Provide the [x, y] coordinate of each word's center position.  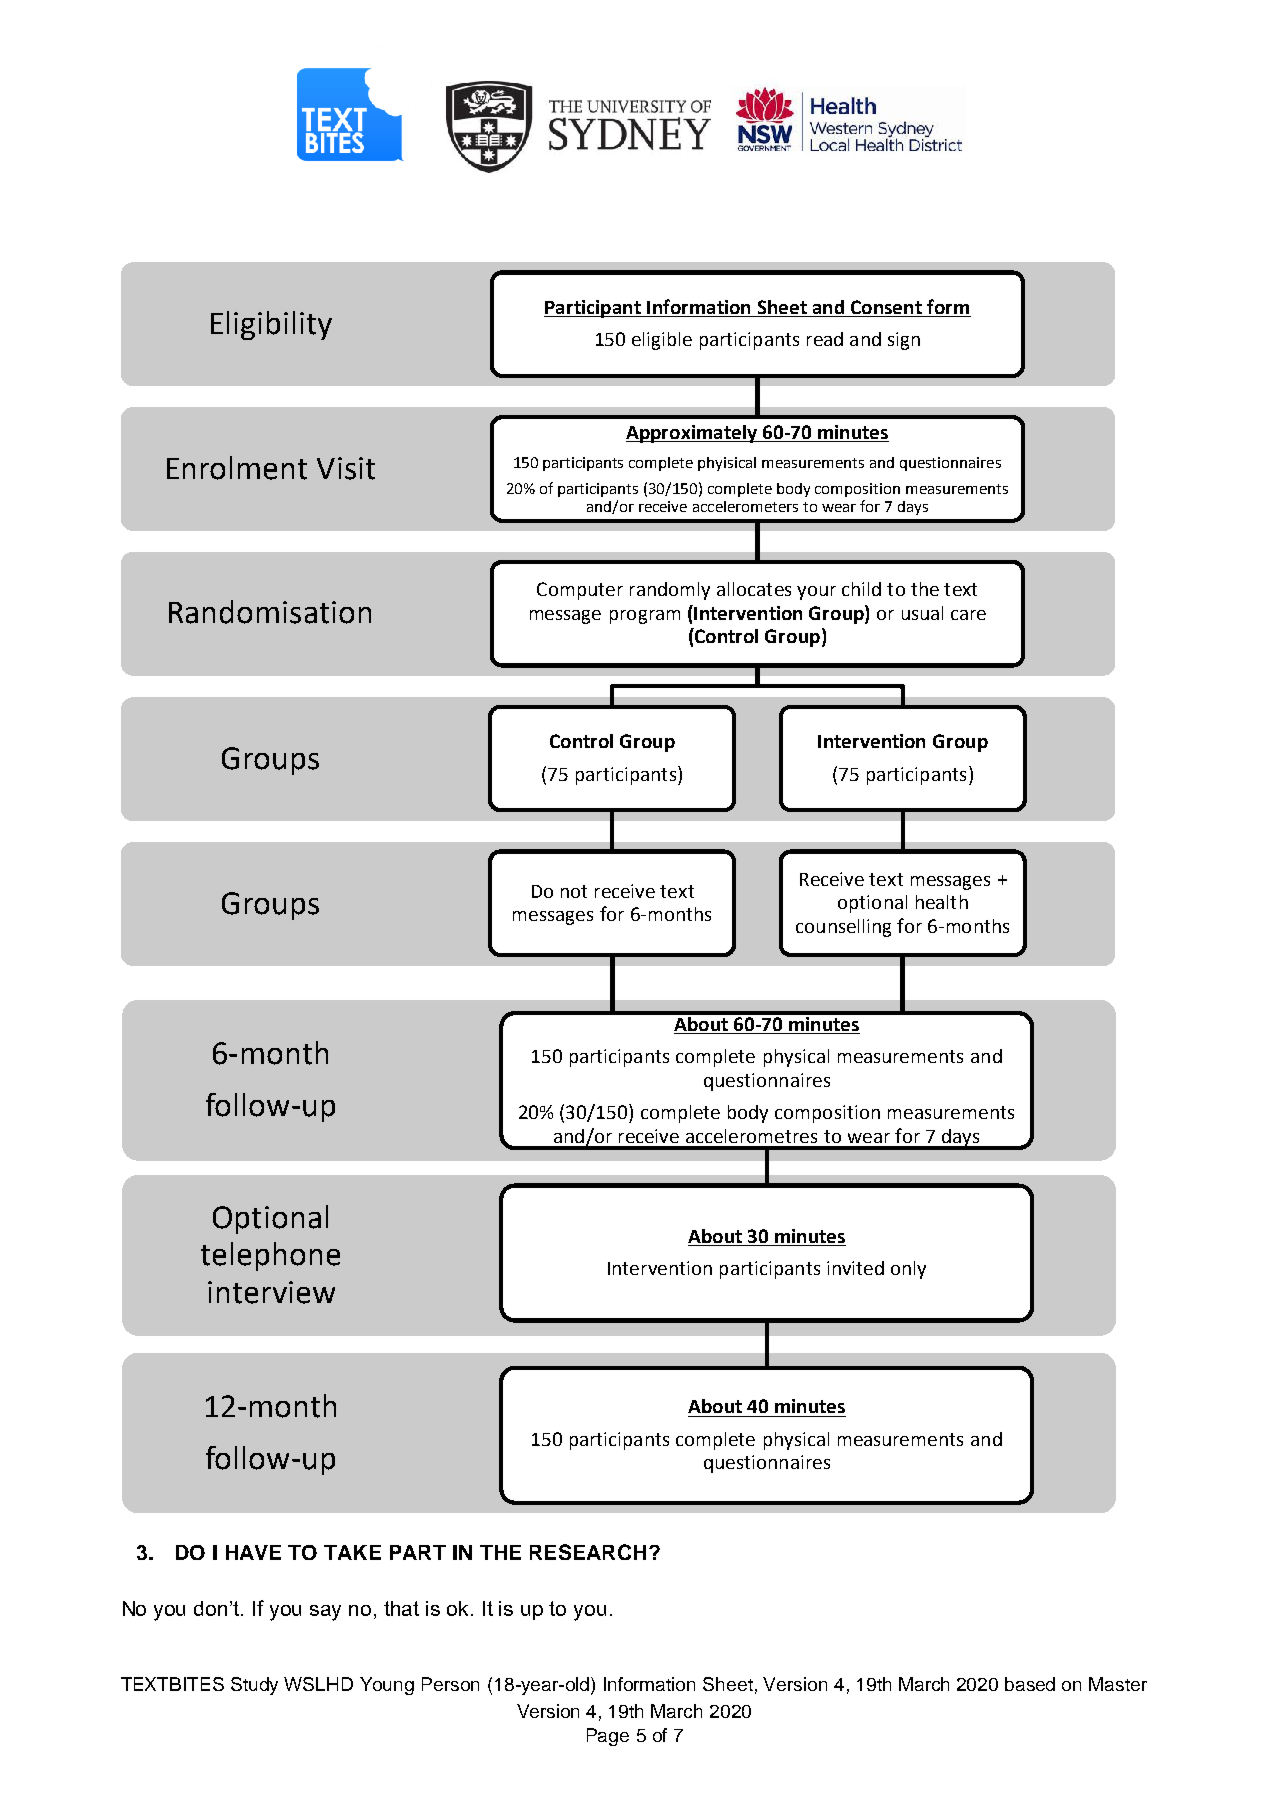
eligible [662, 341]
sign [904, 341]
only [908, 1270]
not [574, 891]
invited [855, 1268]
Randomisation [270, 612]
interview [271, 1292]
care [968, 615]
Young [387, 1686]
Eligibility [271, 325]
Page [608, 1737]
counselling [843, 928]
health [942, 902]
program [645, 617]
